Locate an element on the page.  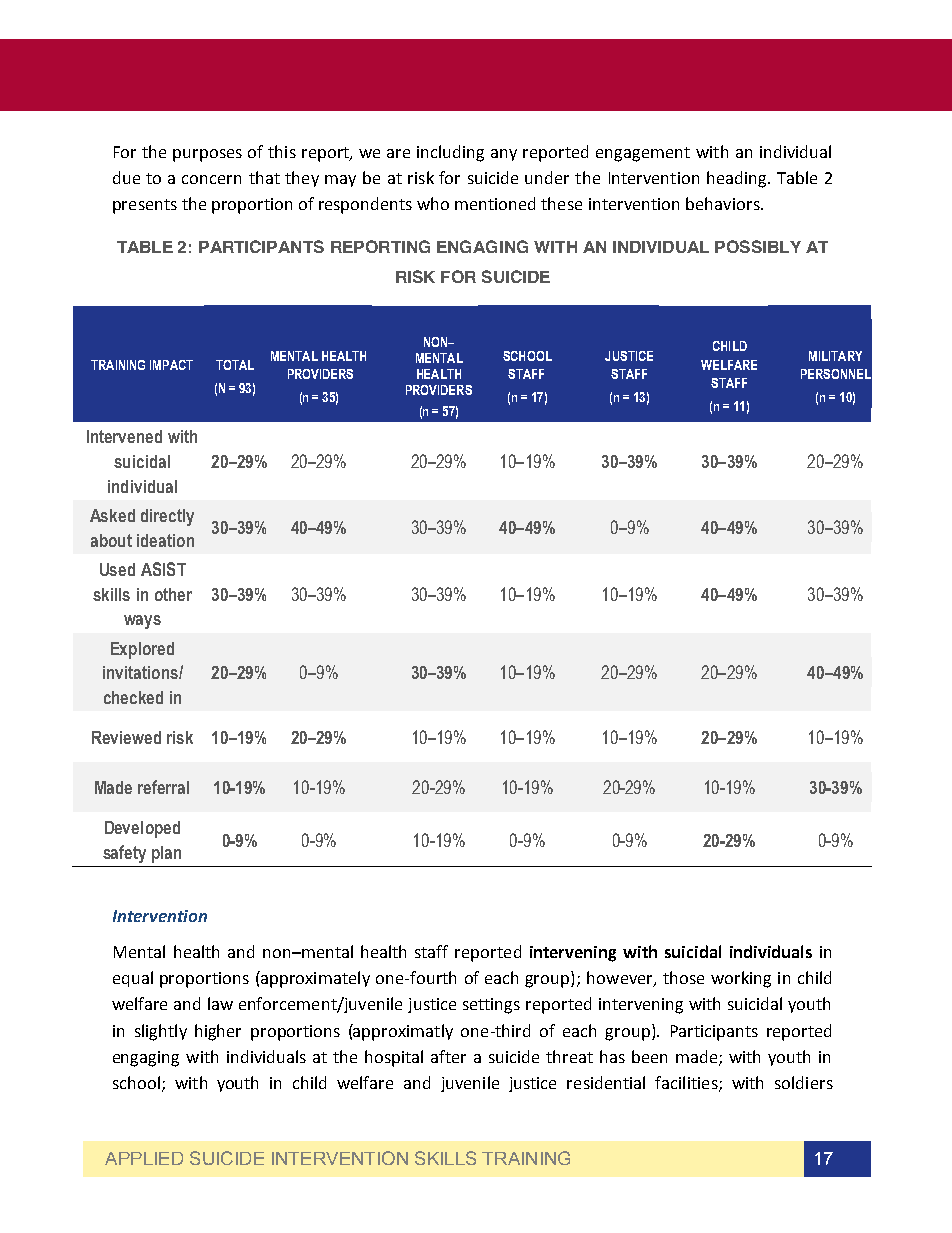
MILITARY is located at coordinates (835, 356).
